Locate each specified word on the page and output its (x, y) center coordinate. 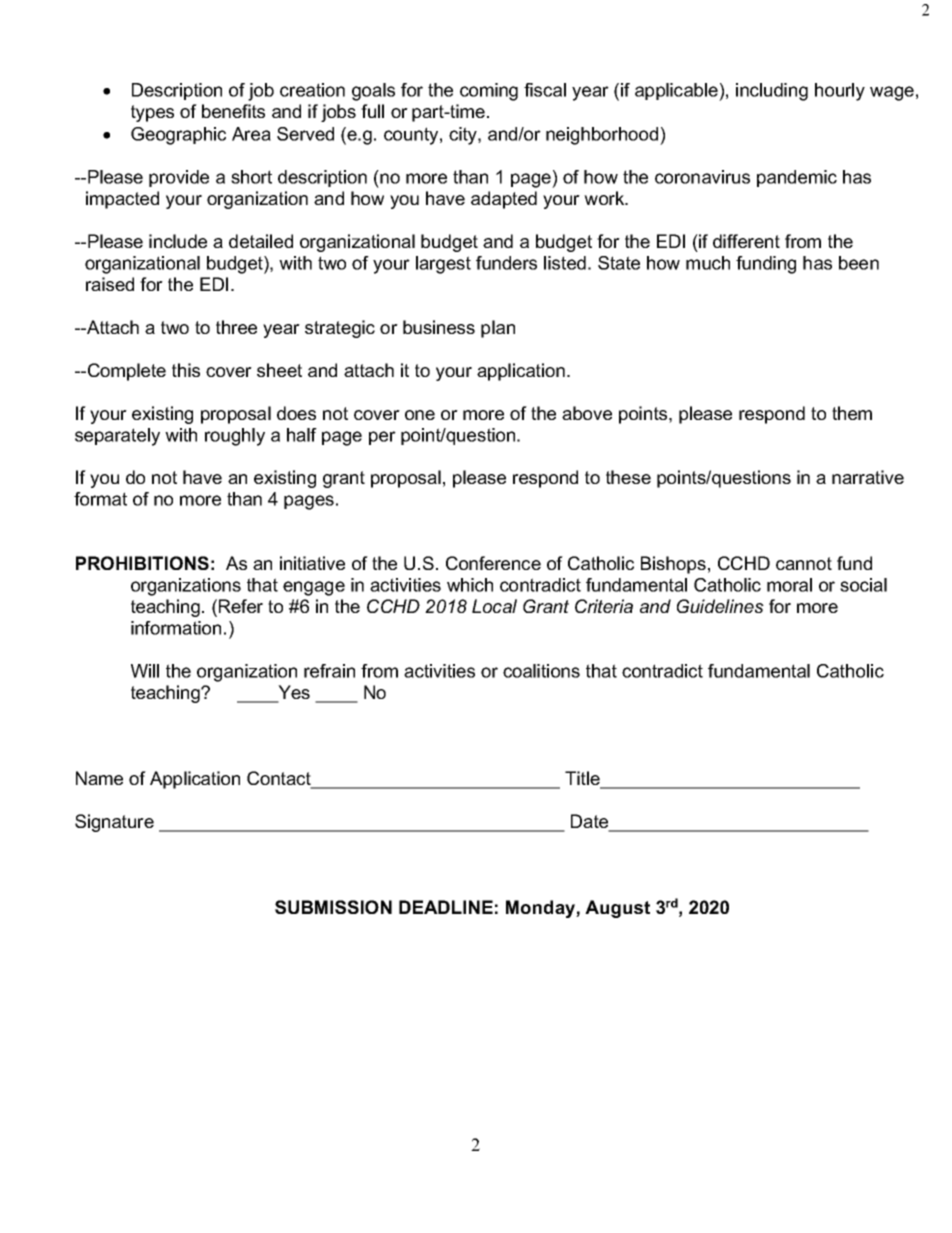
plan (498, 329)
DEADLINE (446, 907)
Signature (114, 823)
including (772, 92)
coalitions (541, 671)
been (859, 263)
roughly (235, 437)
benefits (233, 111)
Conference (493, 563)
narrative (868, 477)
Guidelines (720, 606)
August (617, 909)
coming (489, 92)
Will (145, 671)
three (236, 327)
